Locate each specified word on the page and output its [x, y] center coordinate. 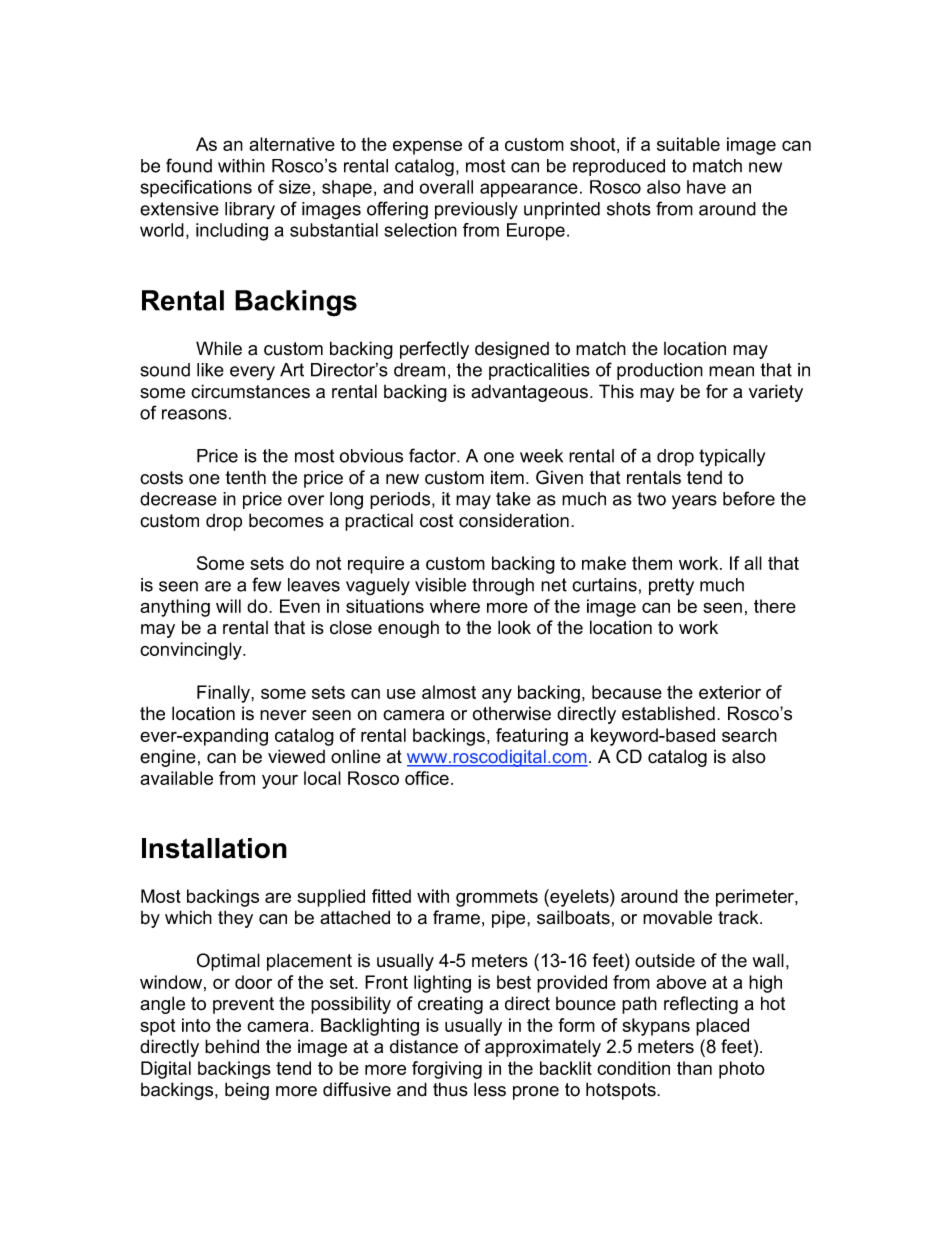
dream [419, 370]
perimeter [756, 898]
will [228, 606]
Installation [214, 848]
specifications [196, 189]
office [427, 778]
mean [731, 371]
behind [232, 1046]
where [455, 606]
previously [476, 210]
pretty [671, 586]
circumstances [250, 391]
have [706, 187]
